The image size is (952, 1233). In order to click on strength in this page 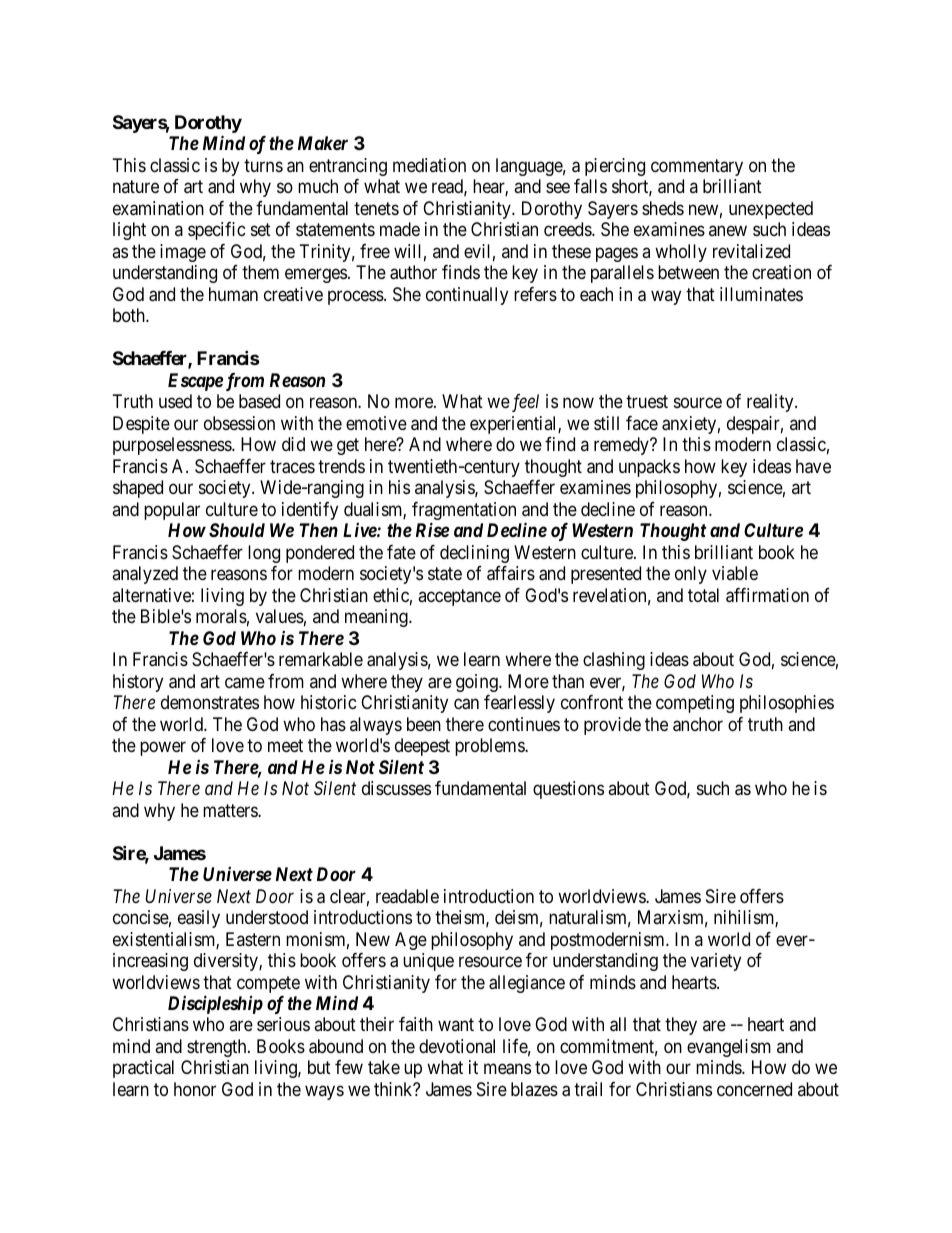, I will do `click(218, 1048)`.
